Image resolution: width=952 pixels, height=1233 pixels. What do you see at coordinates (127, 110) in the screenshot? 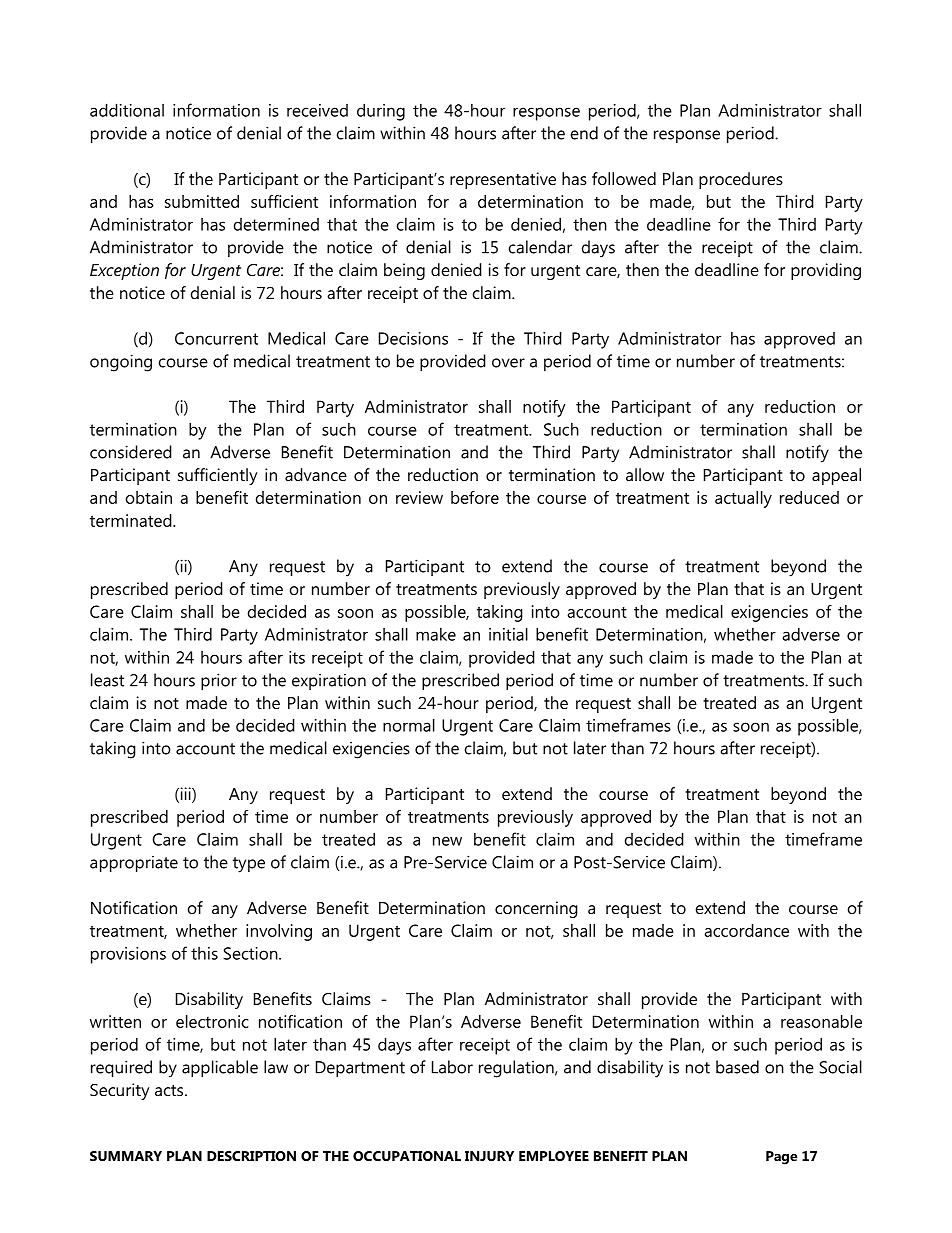
I see `additional` at bounding box center [127, 110].
